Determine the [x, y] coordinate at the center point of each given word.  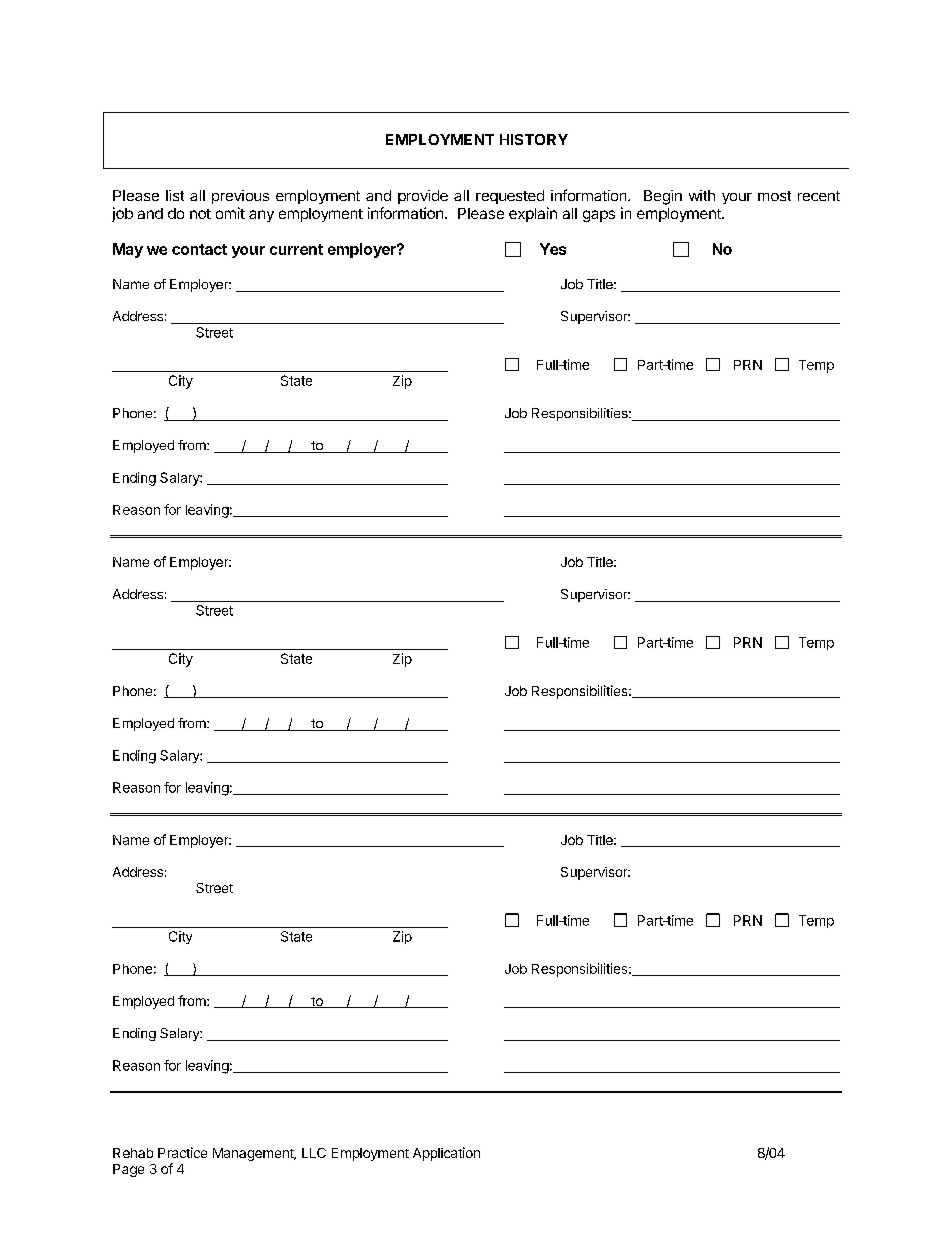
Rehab [133, 1153]
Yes [553, 249]
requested [510, 197]
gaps [599, 216]
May [128, 250]
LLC [314, 1153]
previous [240, 197]
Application [446, 1154]
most [774, 196]
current [296, 249]
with [702, 195]
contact [199, 249]
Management [254, 1154]
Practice [182, 1152]
